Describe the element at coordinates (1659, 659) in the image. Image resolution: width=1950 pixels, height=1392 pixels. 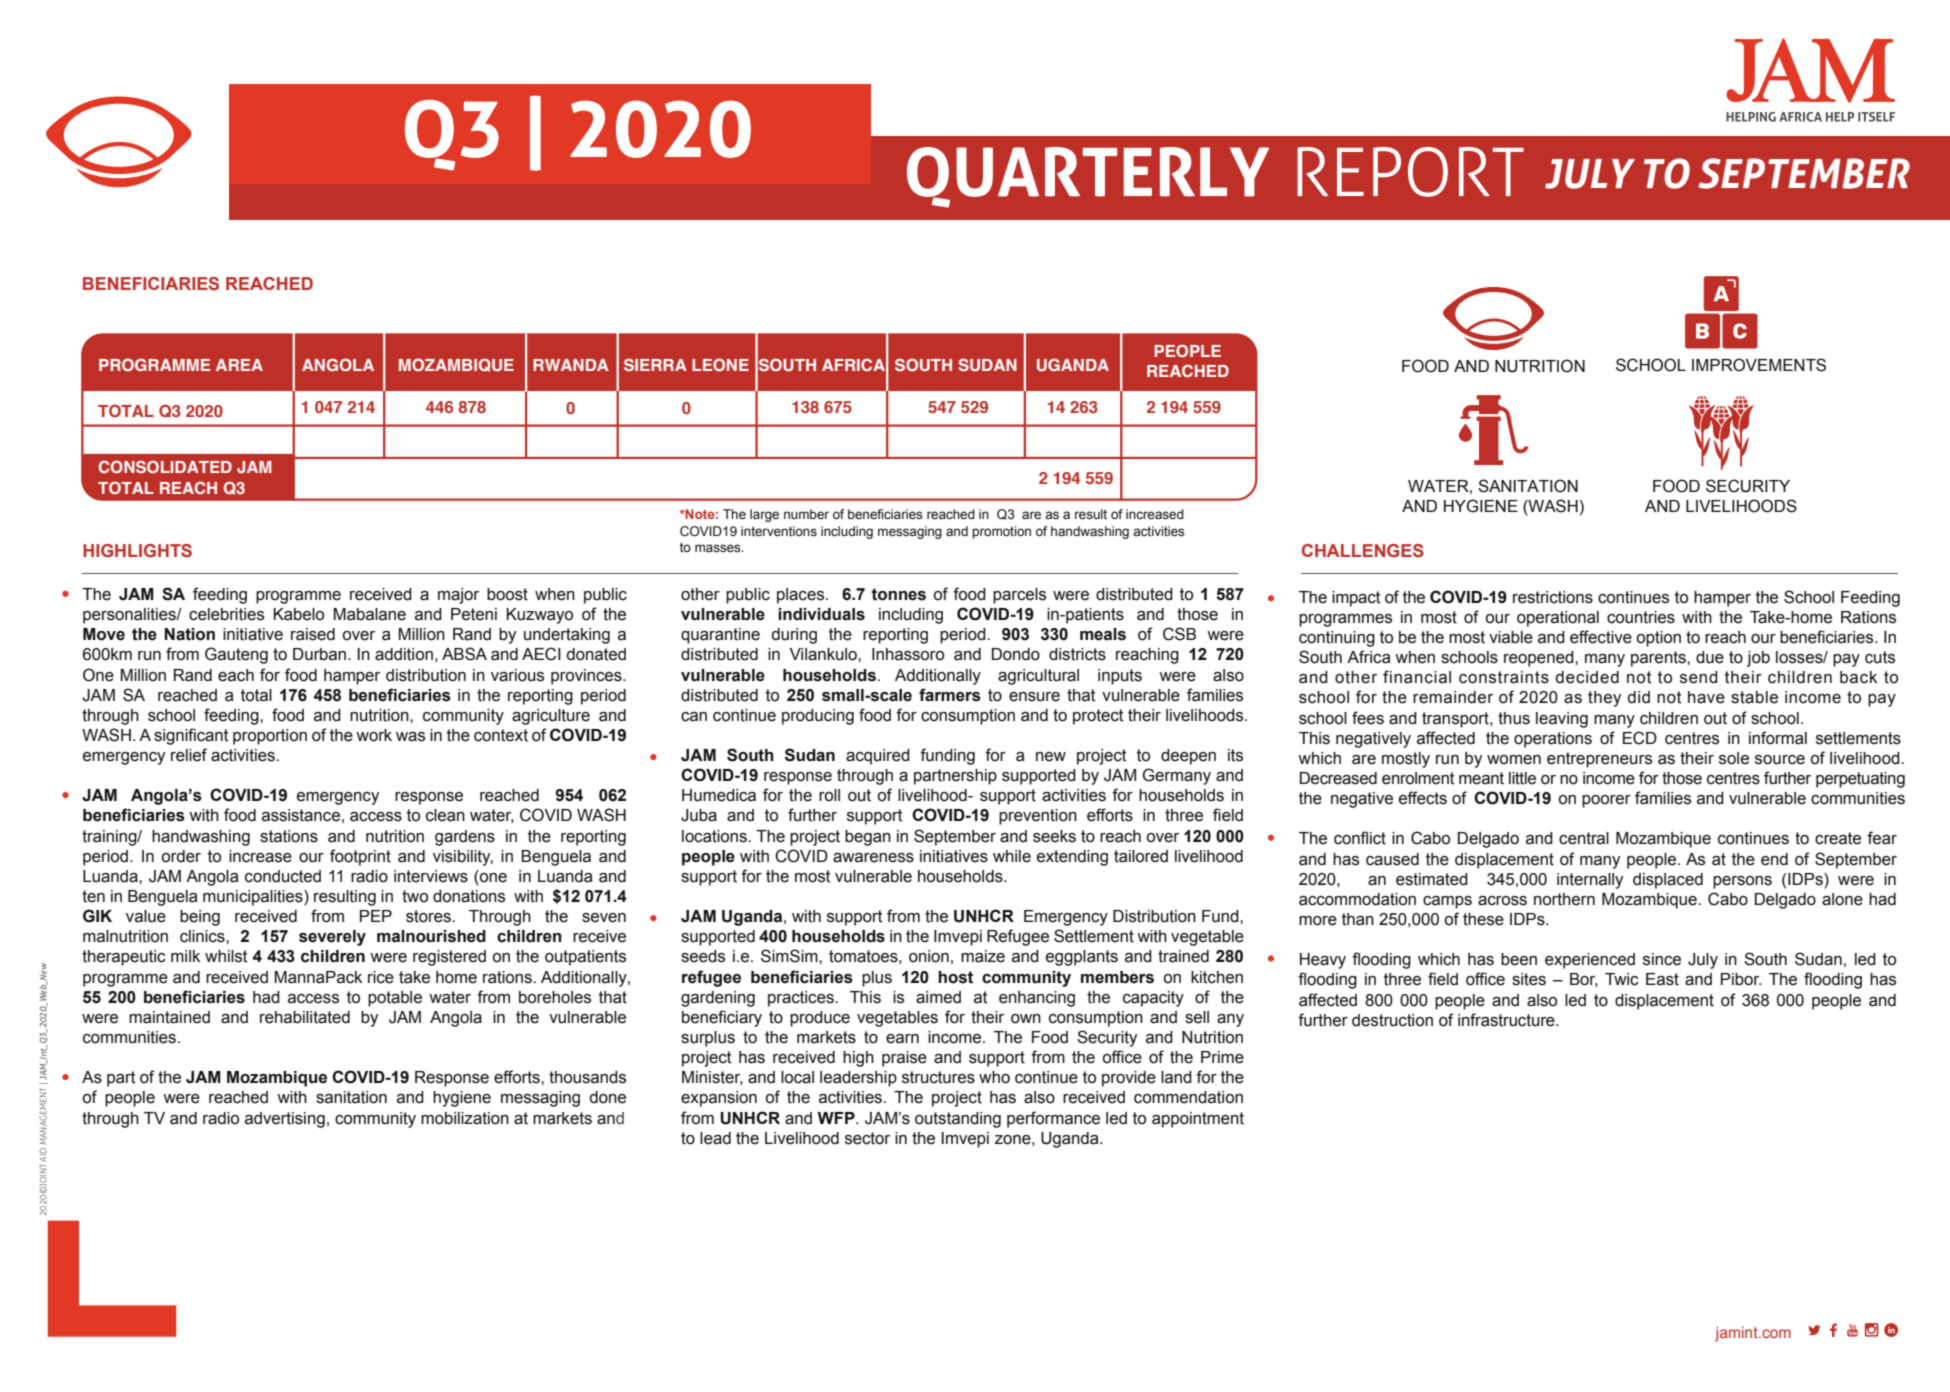
I see `parents` at that location.
